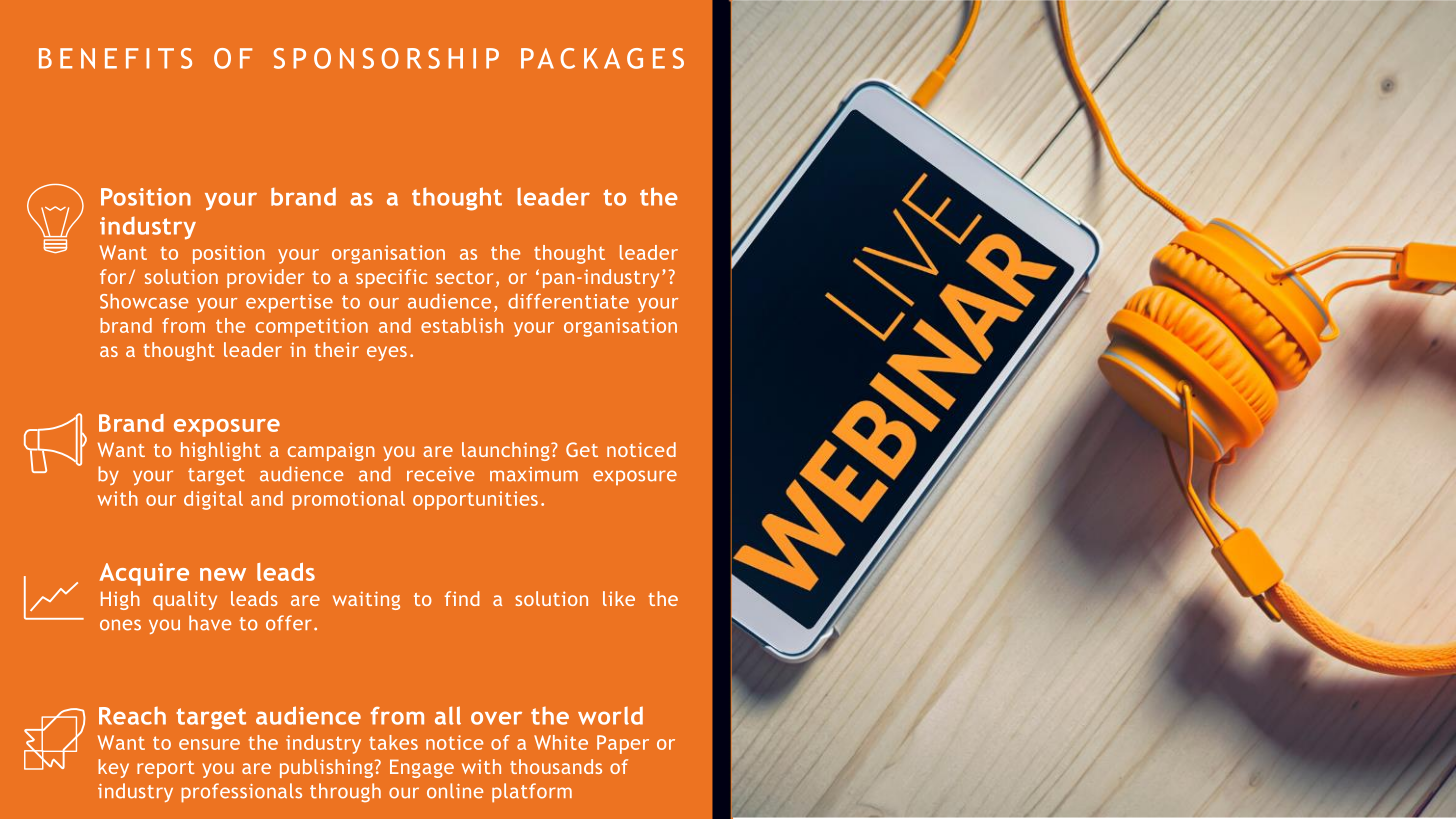 The height and width of the screenshot is (819, 1456). Describe the element at coordinates (331, 451) in the screenshot. I see `campaign` at that location.
